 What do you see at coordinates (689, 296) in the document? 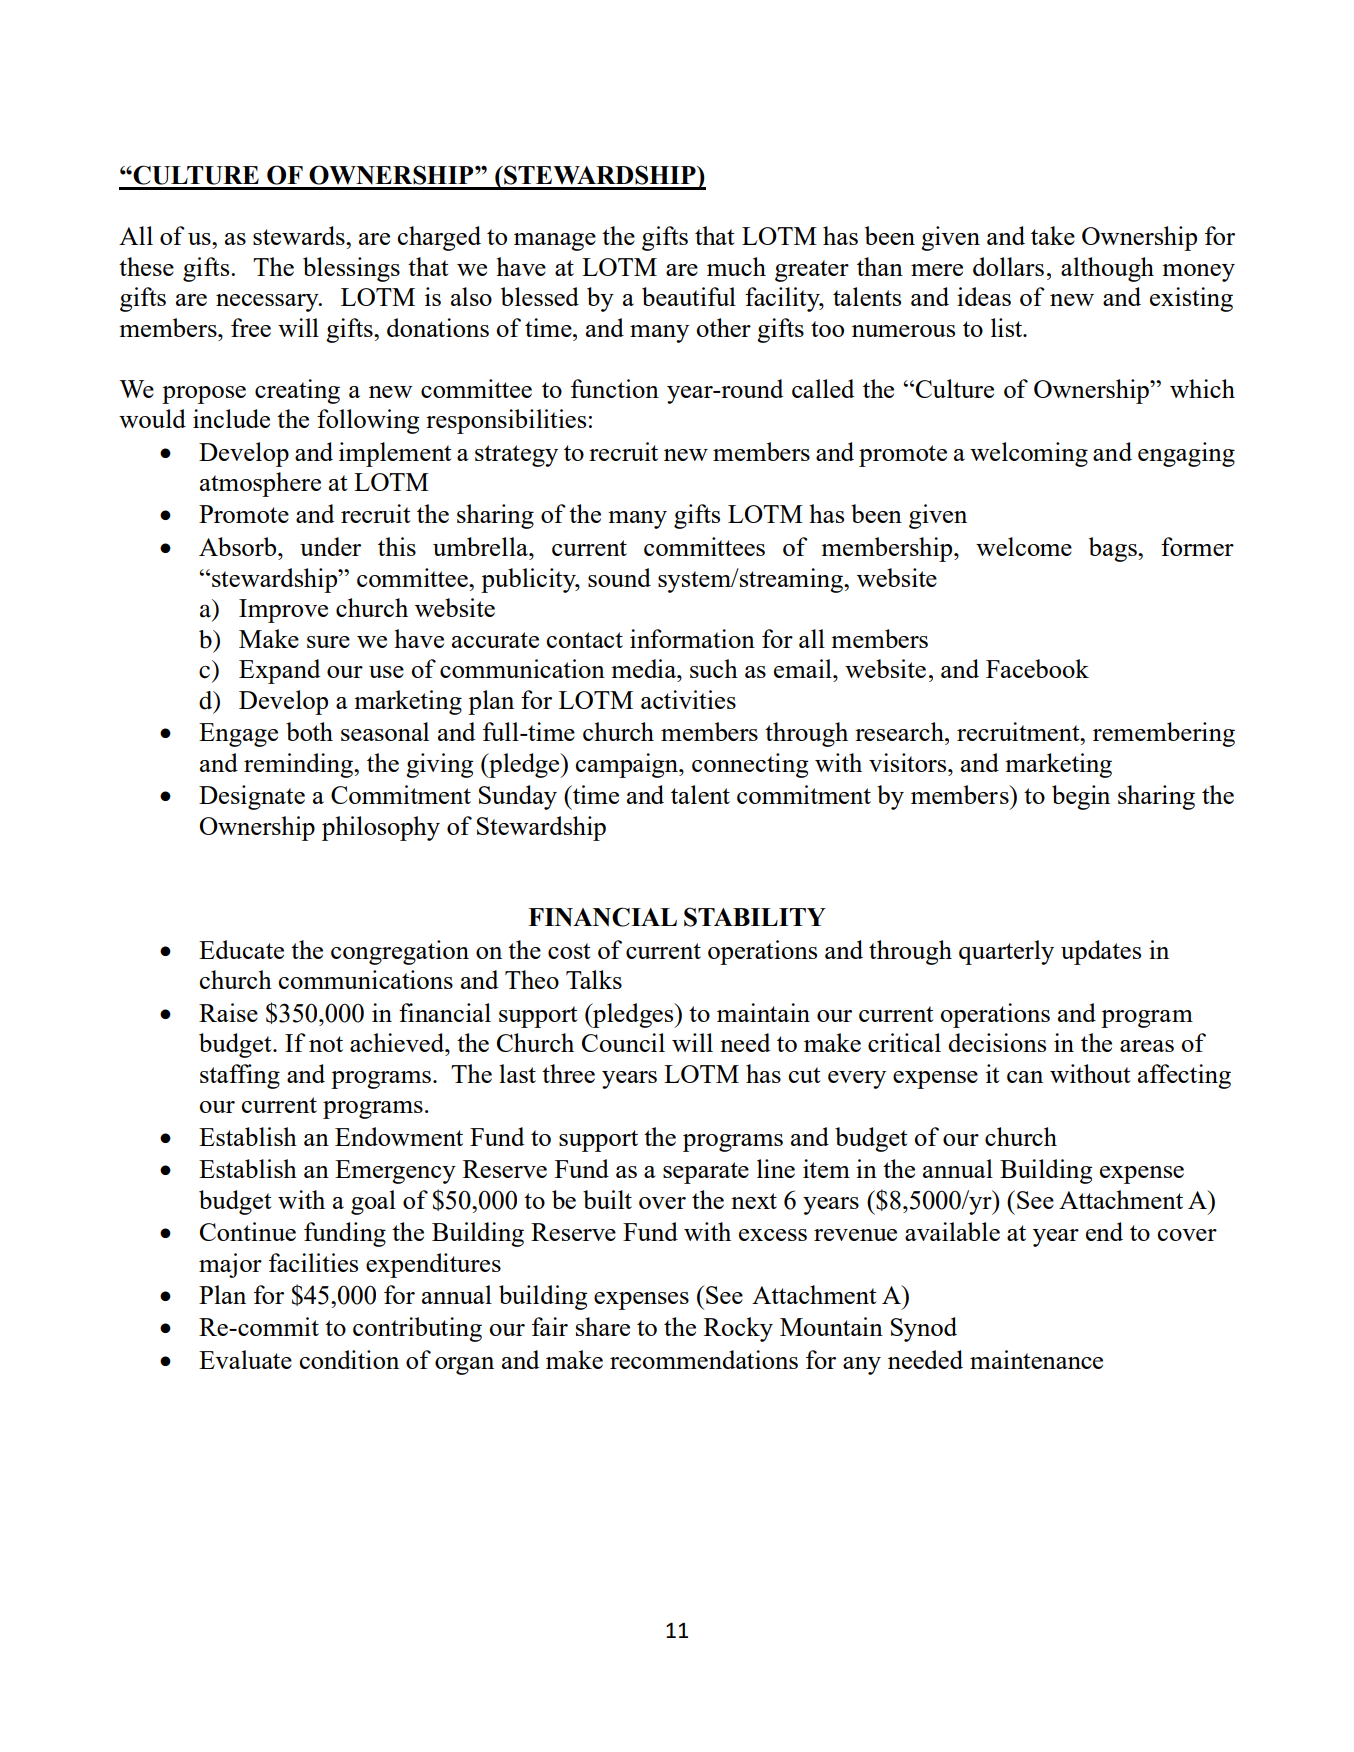
I see `beautiful` at bounding box center [689, 296].
